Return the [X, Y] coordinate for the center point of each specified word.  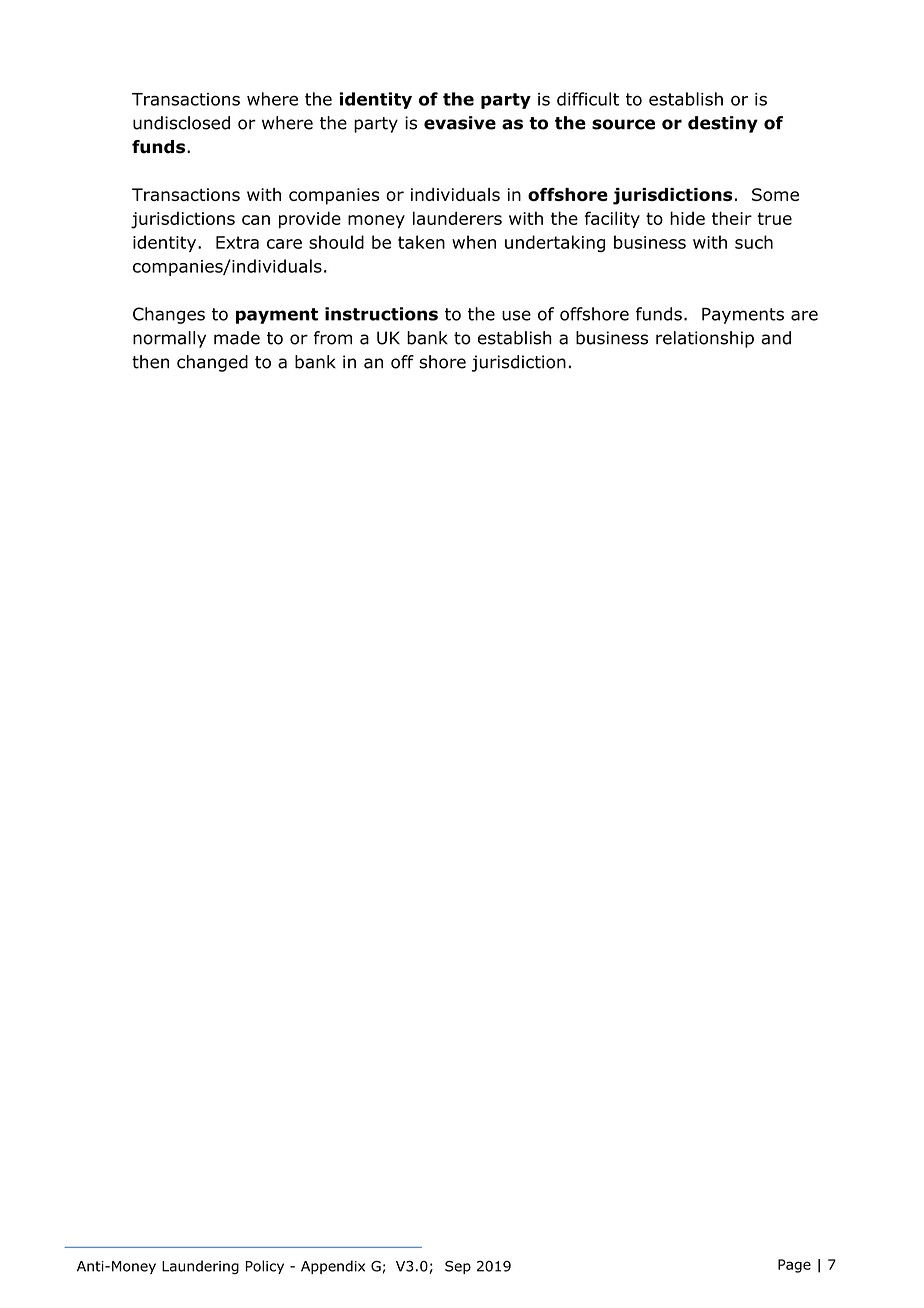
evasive [460, 123]
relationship [705, 339]
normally [169, 339]
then [150, 362]
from [332, 338]
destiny [723, 124]
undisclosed [181, 123]
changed [212, 363]
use [516, 315]
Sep [458, 1267]
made [237, 338]
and [776, 338]
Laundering [200, 1267]
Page [794, 1266]
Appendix [333, 1267]
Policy [265, 1267]
